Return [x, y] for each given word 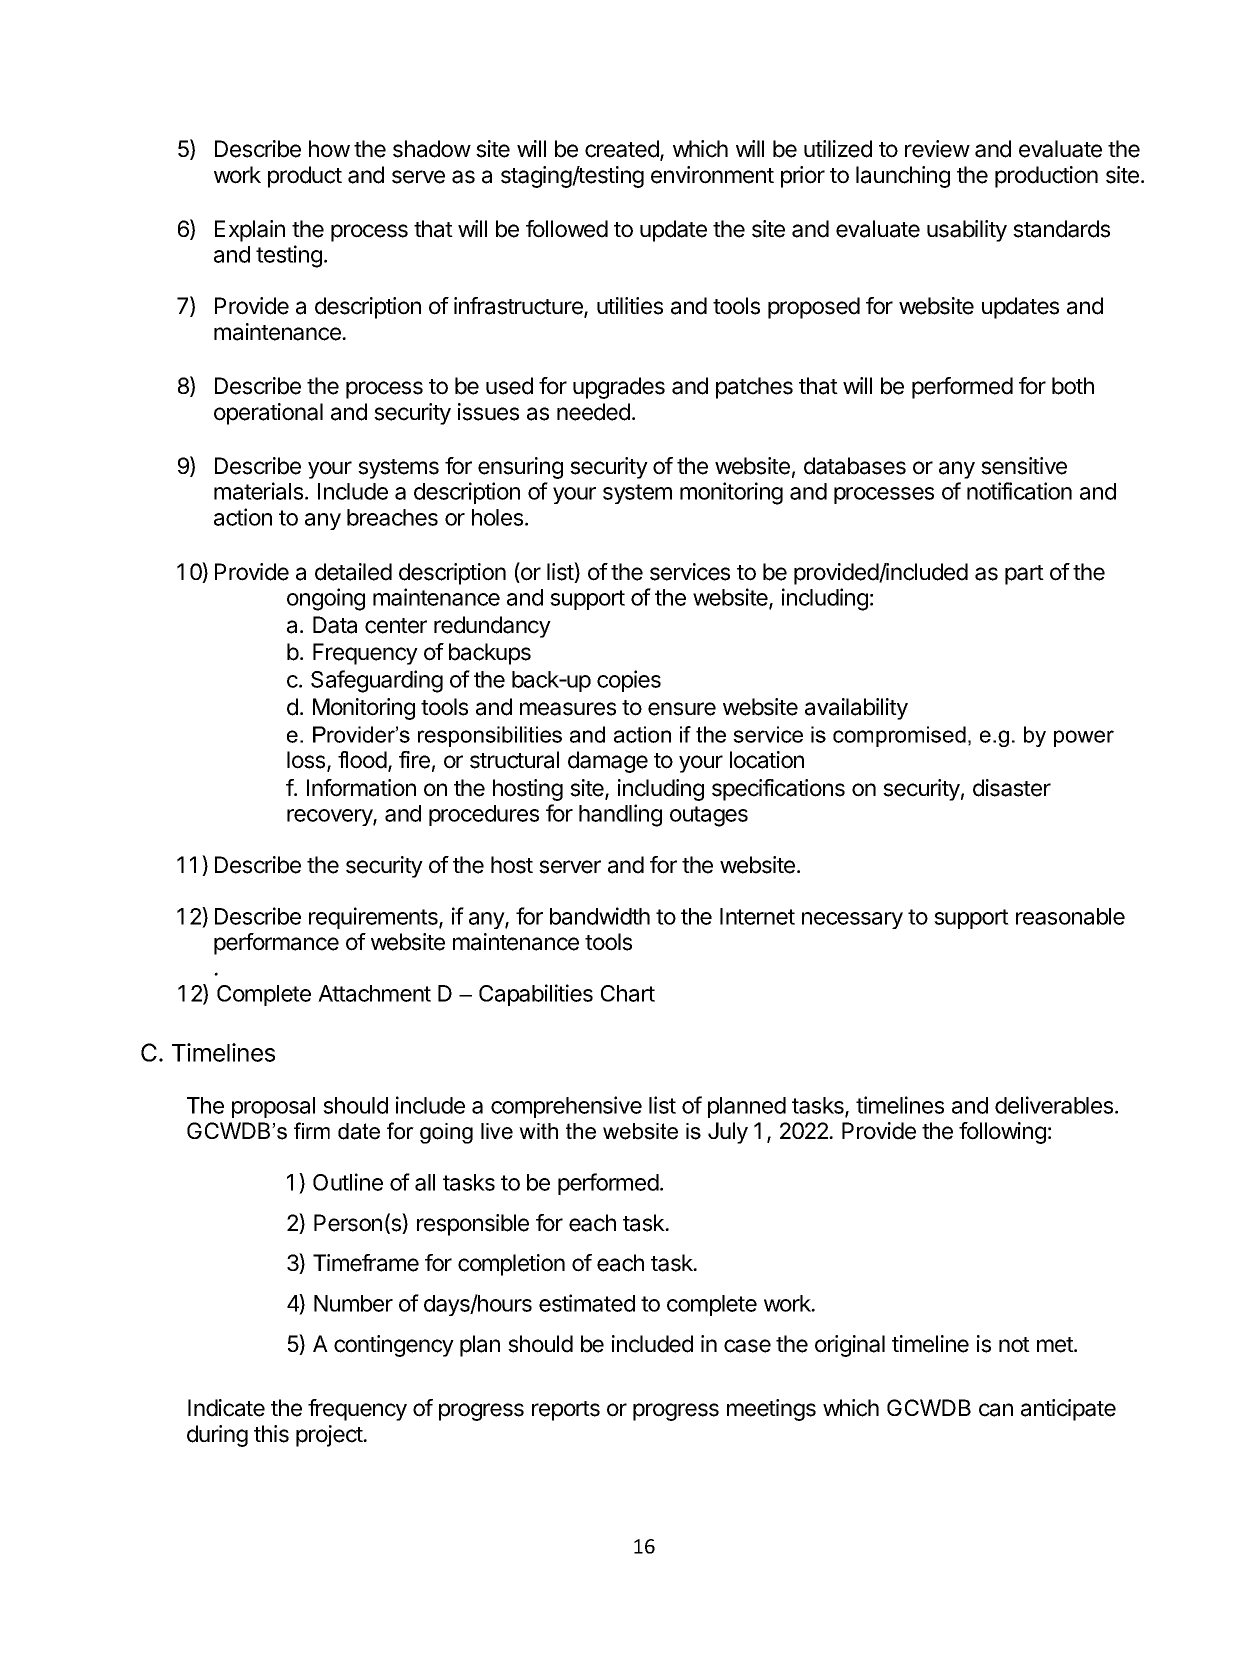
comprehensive [566, 1107]
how [329, 149]
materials [260, 491]
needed [593, 412]
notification [1019, 491]
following [1002, 1133]
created [623, 150]
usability [967, 231]
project [330, 1436]
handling [620, 815]
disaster [1012, 788]
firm [312, 1130]
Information [361, 788]
